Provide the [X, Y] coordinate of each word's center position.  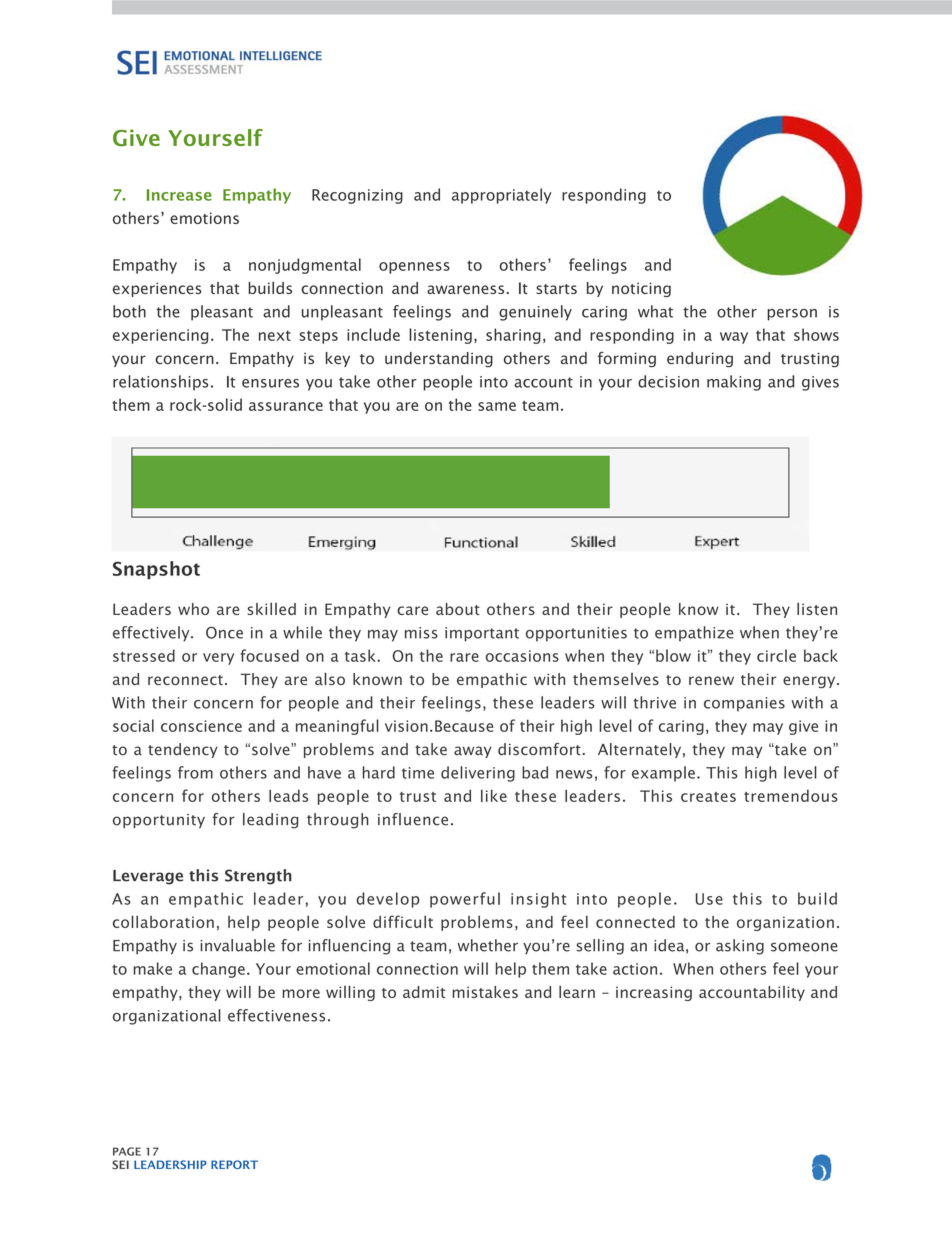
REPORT [234, 1164]
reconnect [185, 680]
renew [711, 680]
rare [464, 657]
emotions [204, 218]
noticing [641, 289]
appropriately [501, 196]
